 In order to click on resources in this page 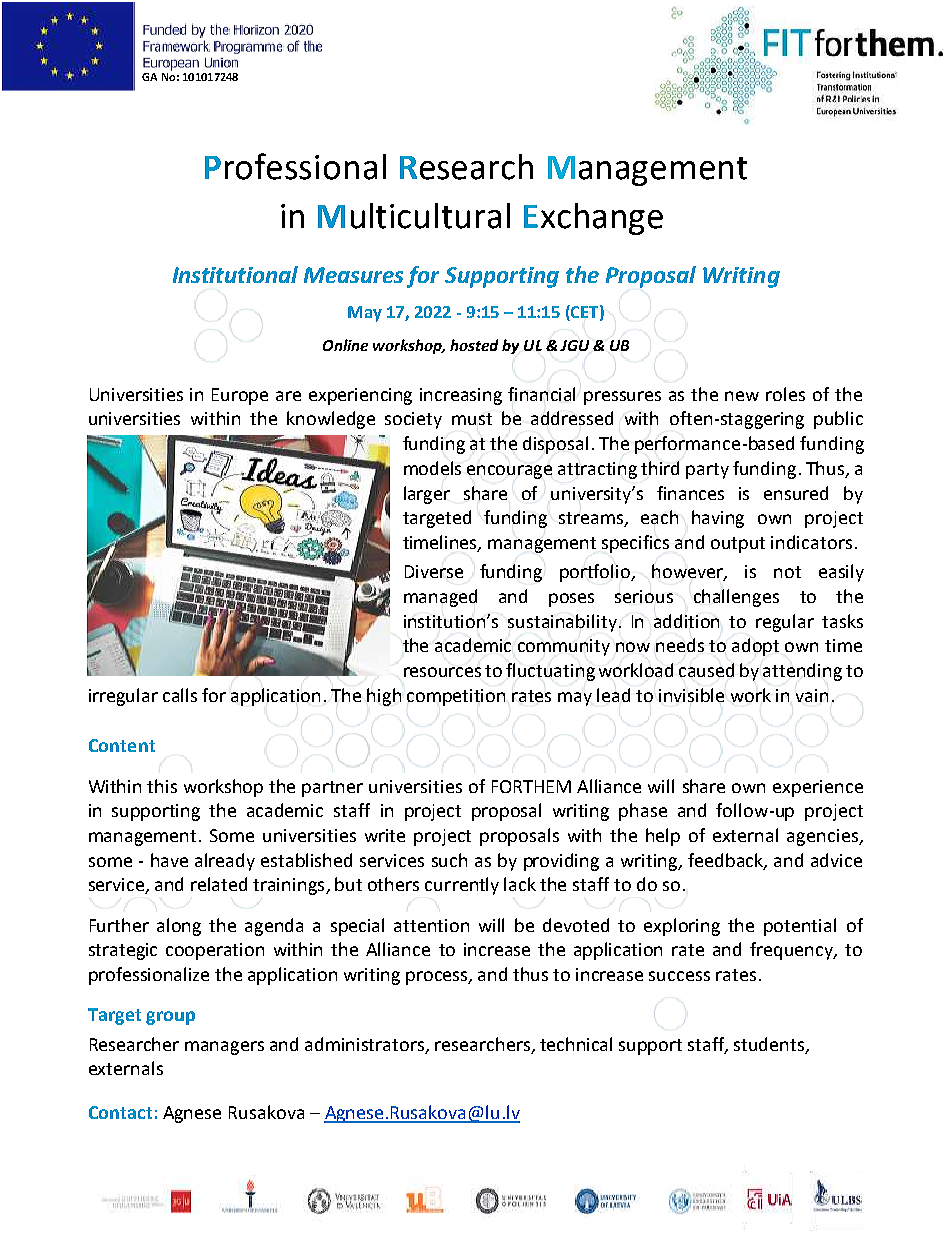, I will do `click(442, 672)`.
